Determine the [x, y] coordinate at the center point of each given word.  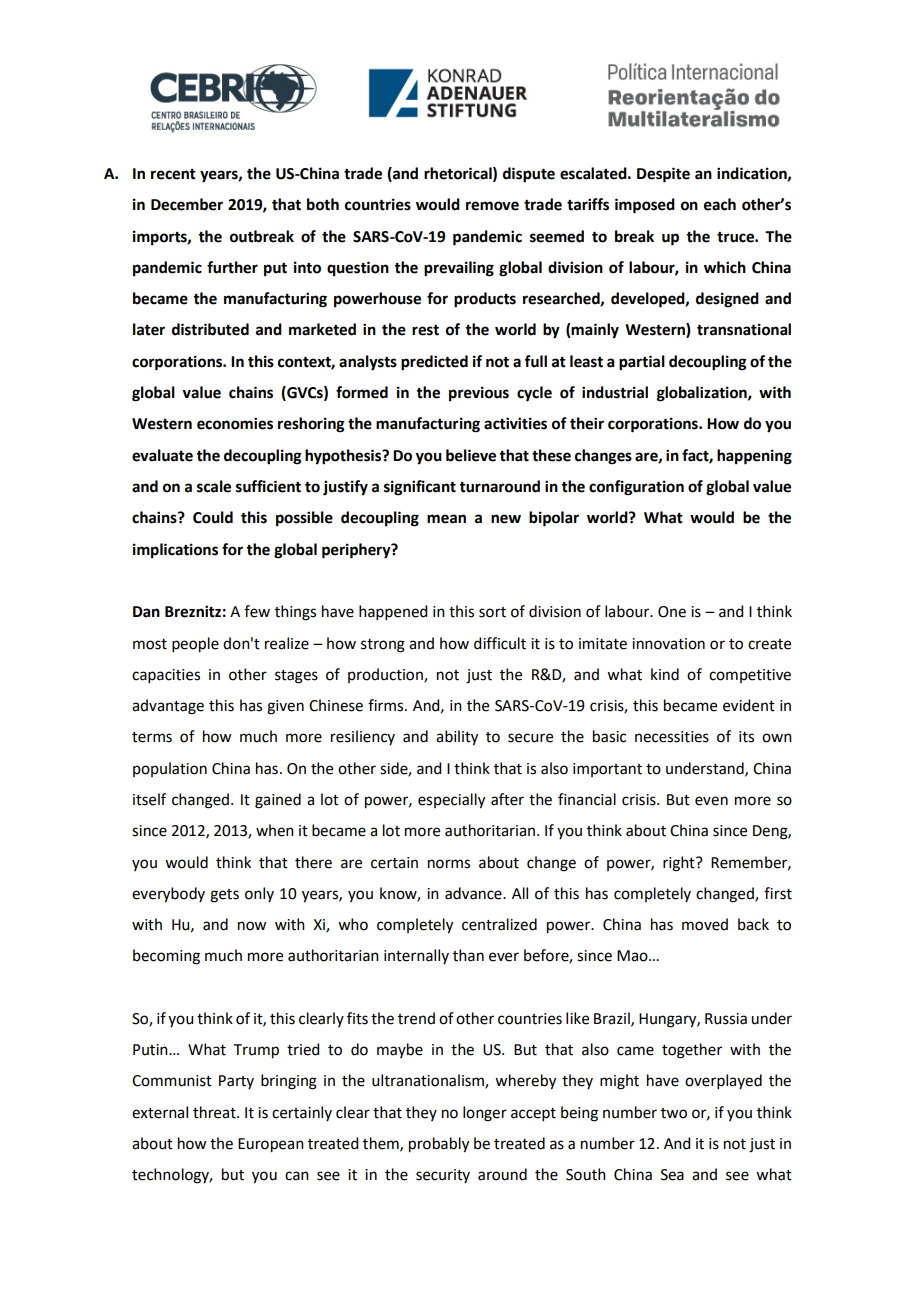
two [674, 1113]
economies [235, 423]
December [187, 204]
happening [754, 457]
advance [474, 893]
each [720, 204]
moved [705, 924]
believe [471, 455]
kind [665, 674]
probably [439, 1145]
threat [215, 1112]
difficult [500, 643]
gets [224, 896]
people [195, 645]
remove [492, 206]
